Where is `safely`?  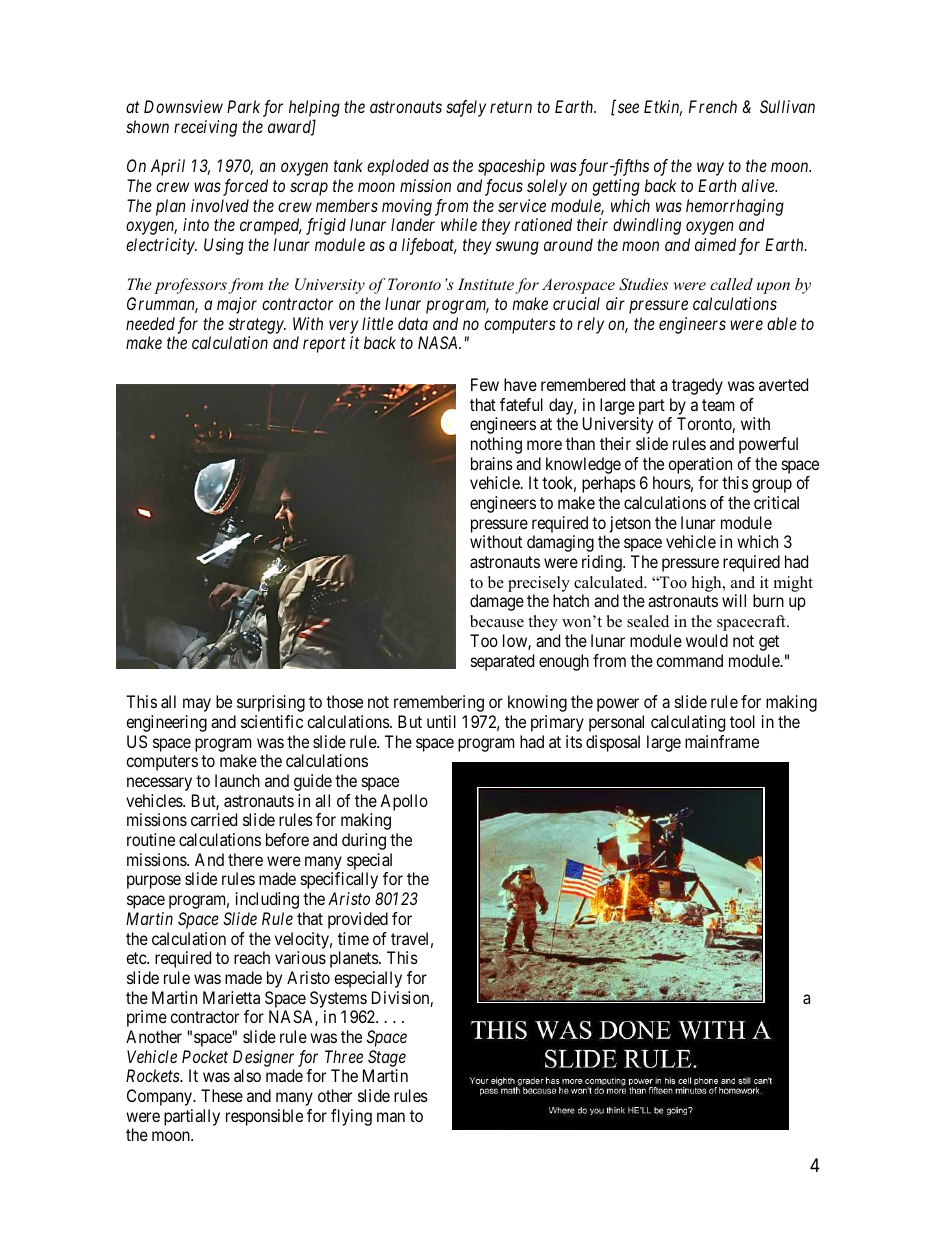 safely is located at coordinates (466, 108).
